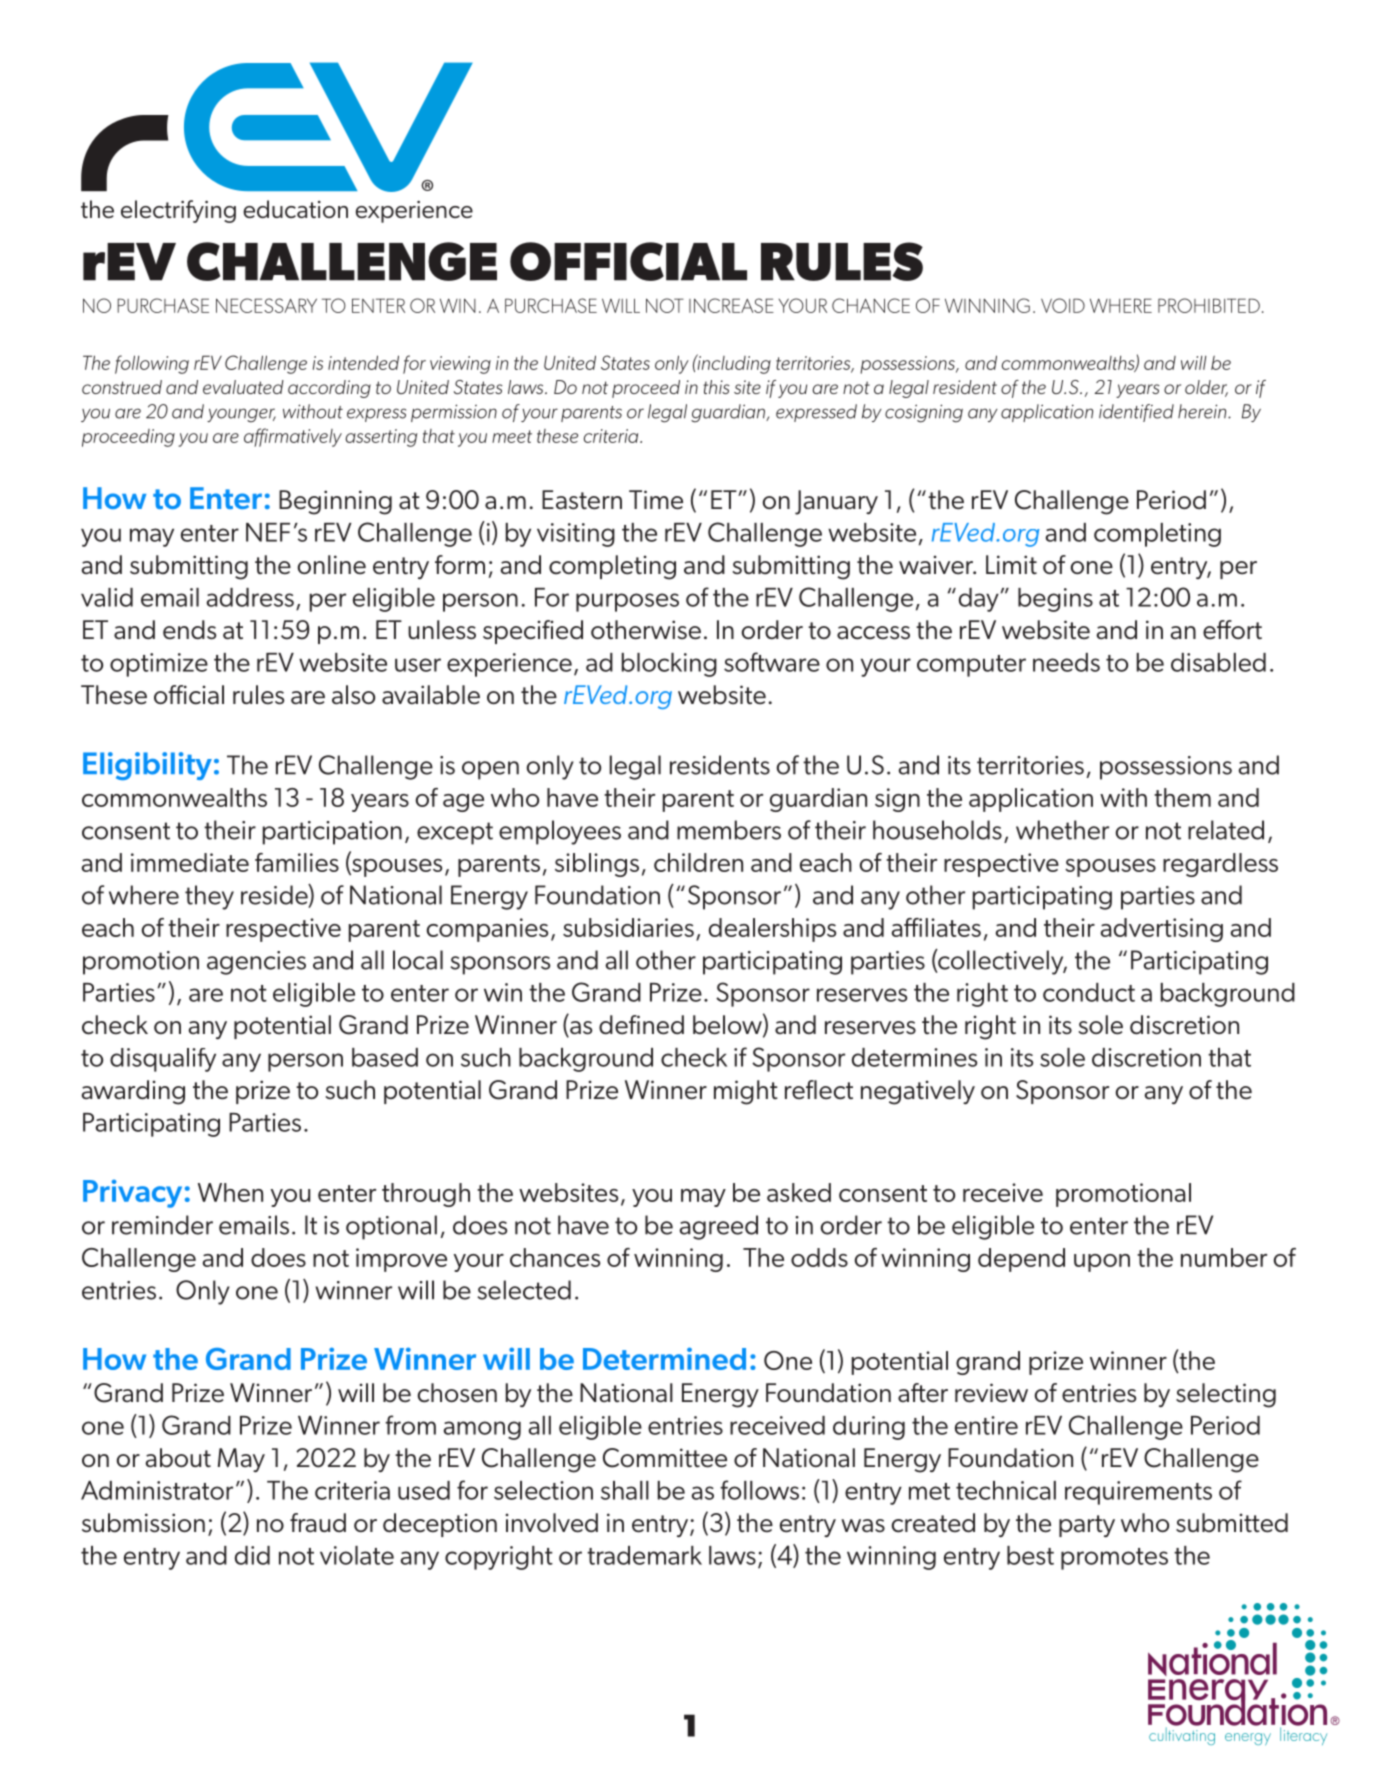  Describe the element at coordinates (1063, 305) in the screenshot. I see `VOID` at that location.
